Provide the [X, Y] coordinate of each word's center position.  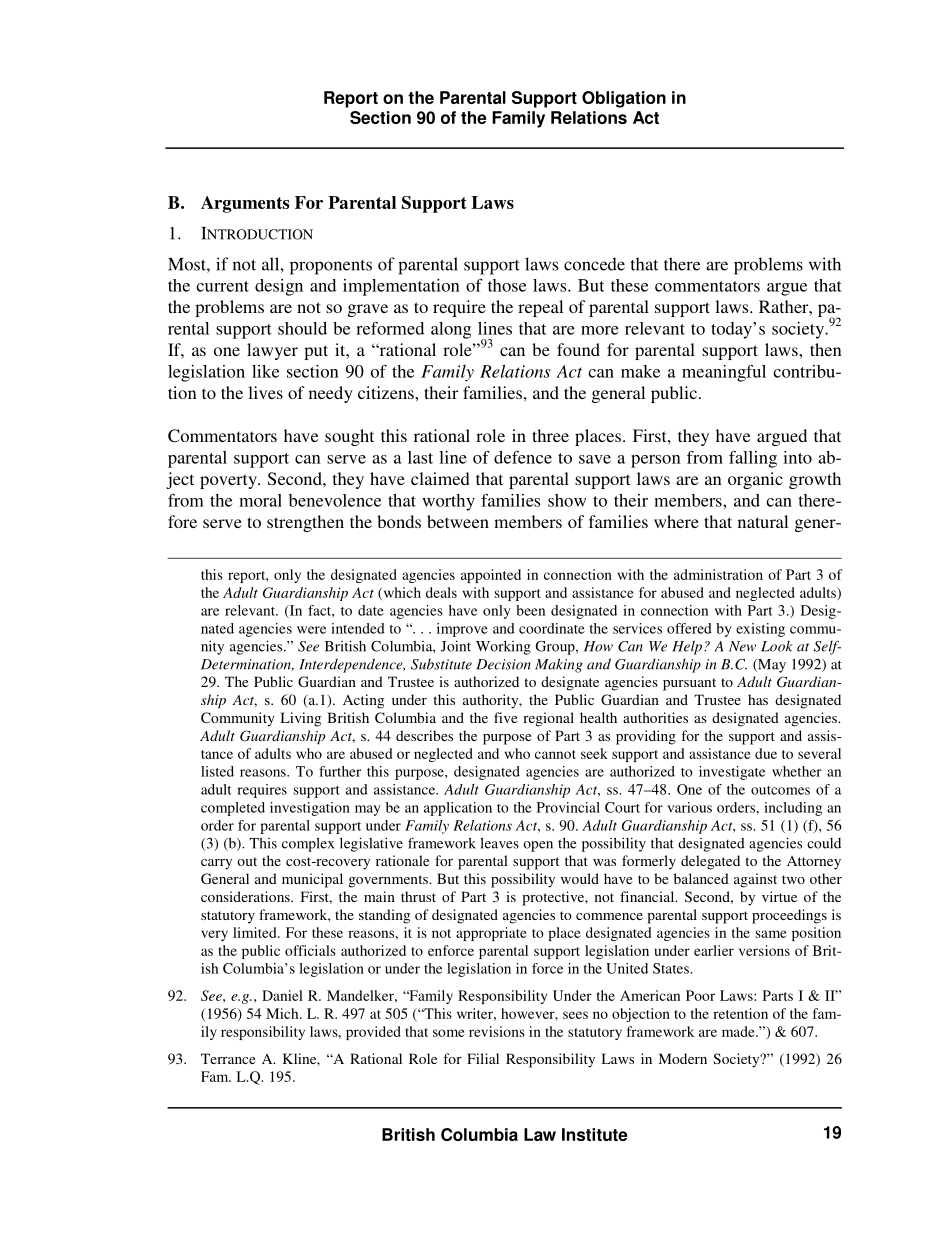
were [311, 630]
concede [594, 264]
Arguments [245, 204]
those [507, 285]
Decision [503, 664]
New [742, 646]
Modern [682, 1058]
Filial [483, 1058]
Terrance [228, 1058]
